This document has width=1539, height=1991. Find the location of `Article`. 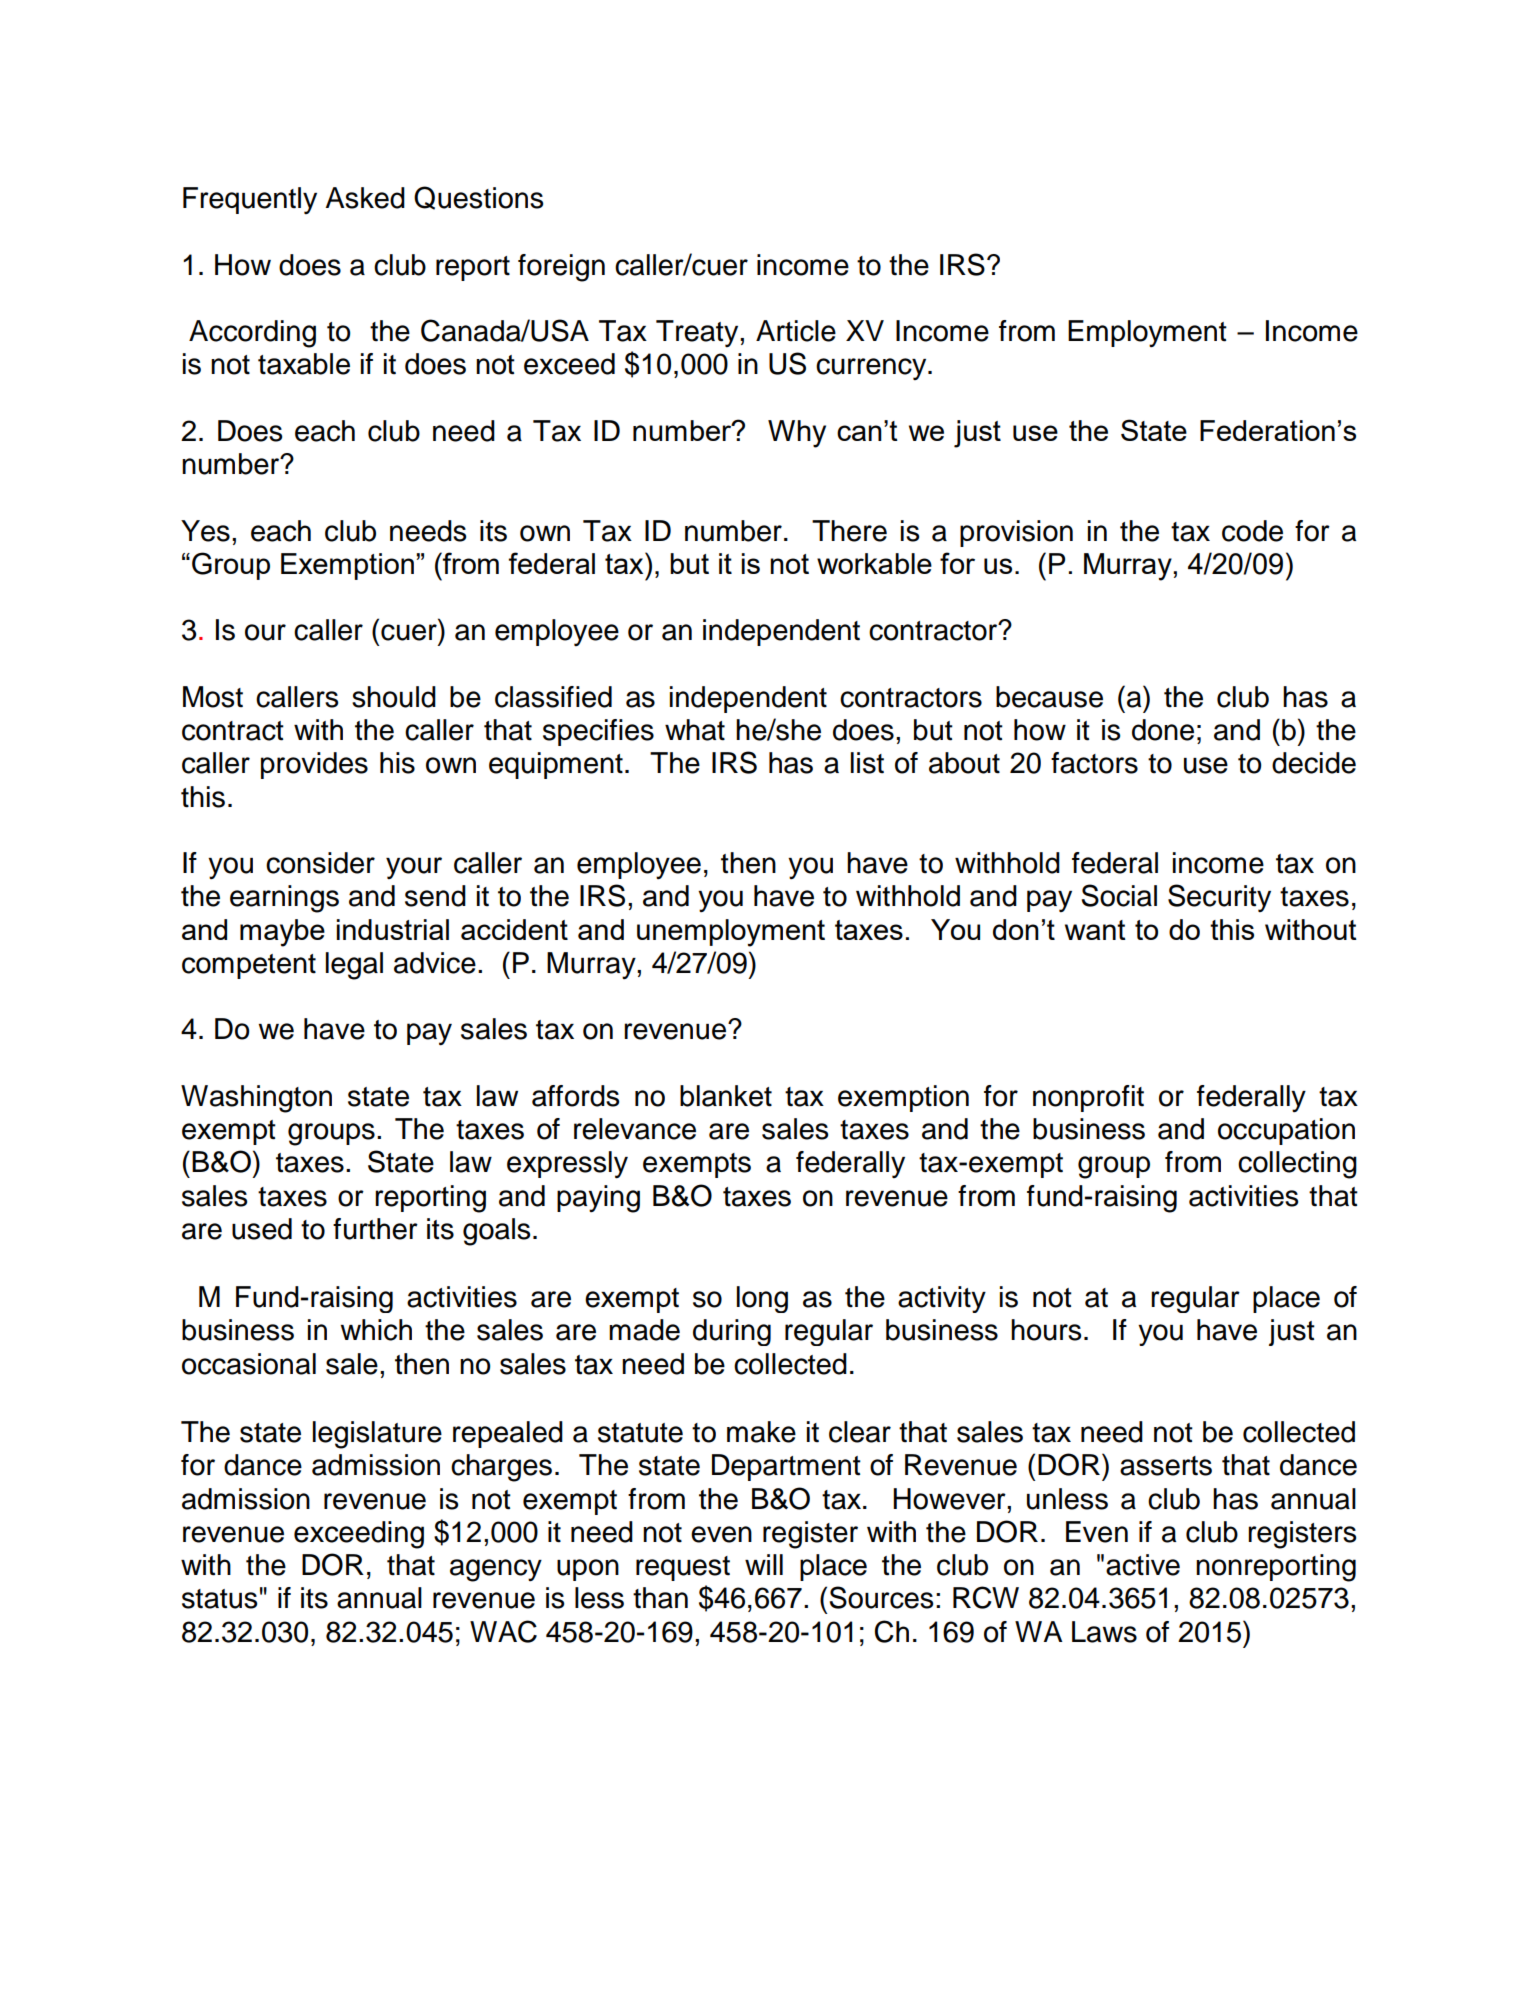

Article is located at coordinates (796, 331).
